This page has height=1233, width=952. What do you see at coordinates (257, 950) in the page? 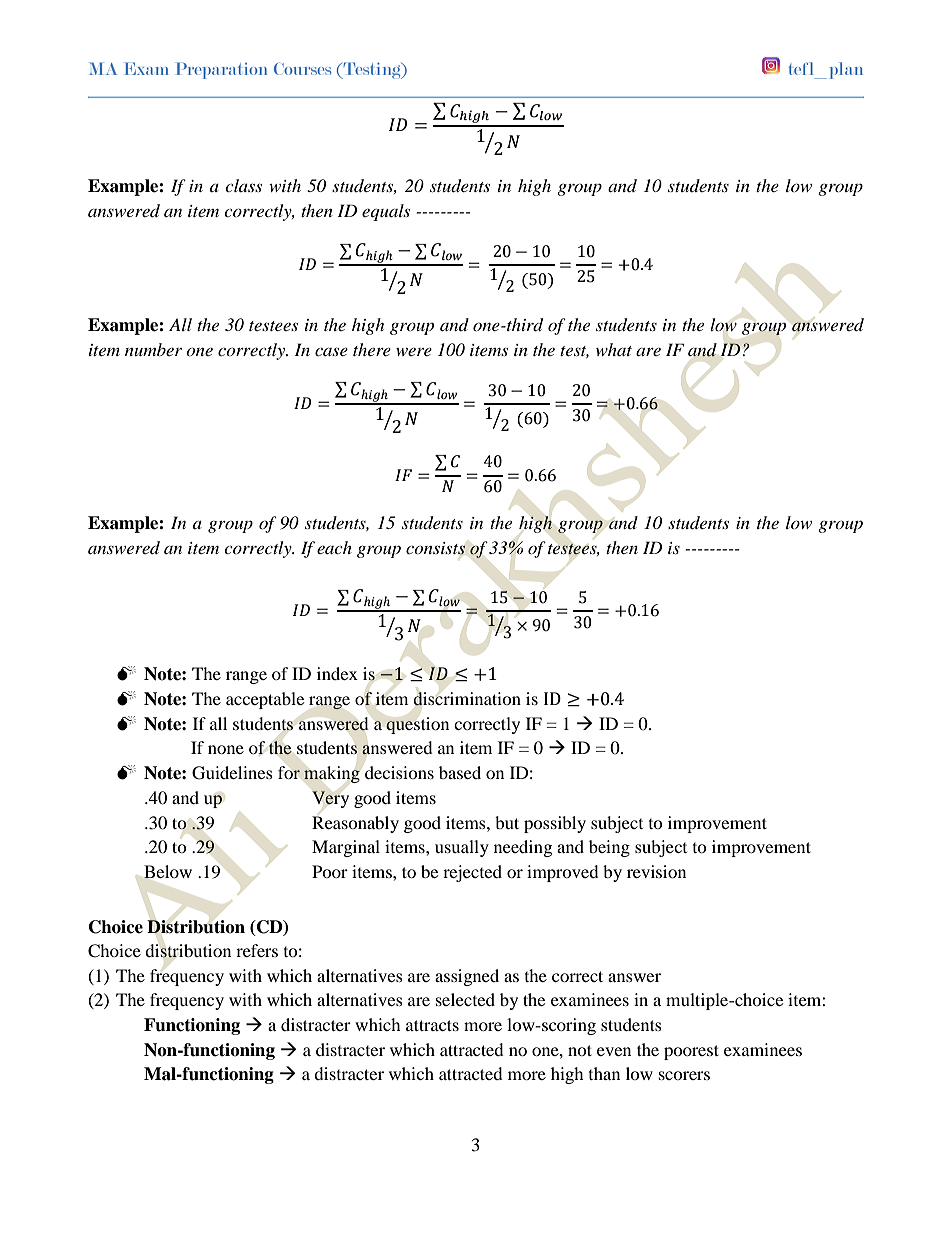
I see `refers` at bounding box center [257, 950].
